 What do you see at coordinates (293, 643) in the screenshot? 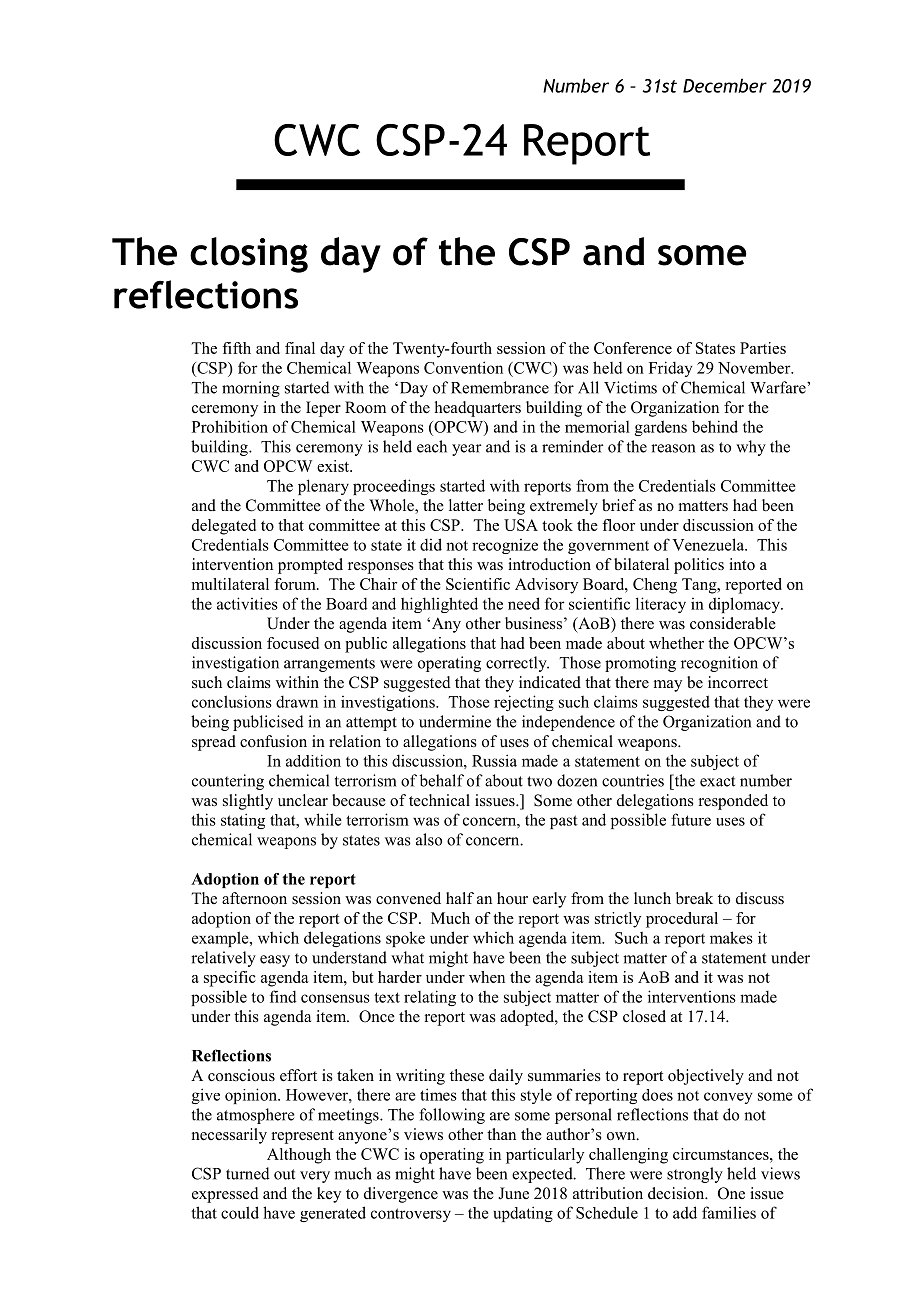
I see `focused` at bounding box center [293, 643].
